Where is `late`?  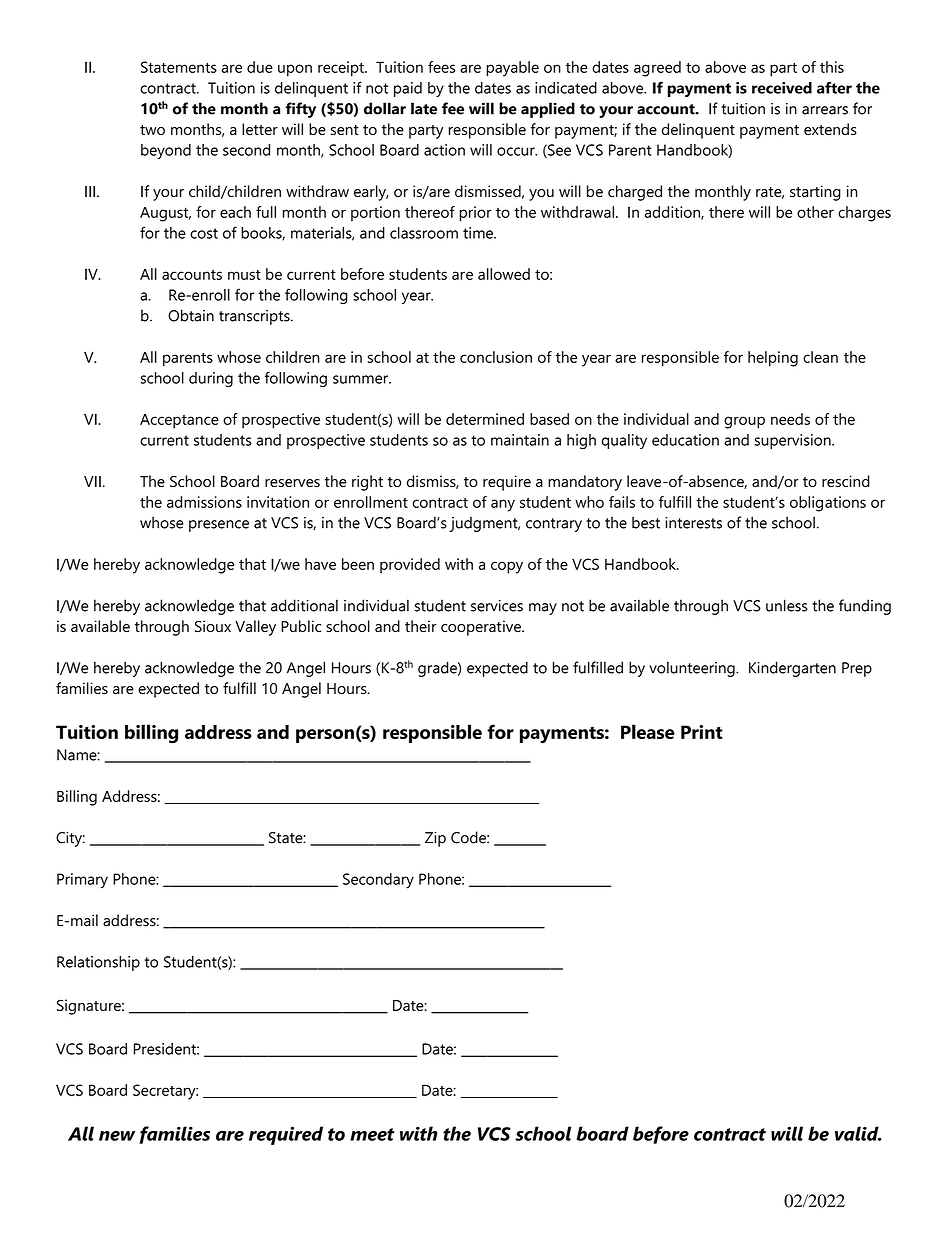
late is located at coordinates (424, 108).
